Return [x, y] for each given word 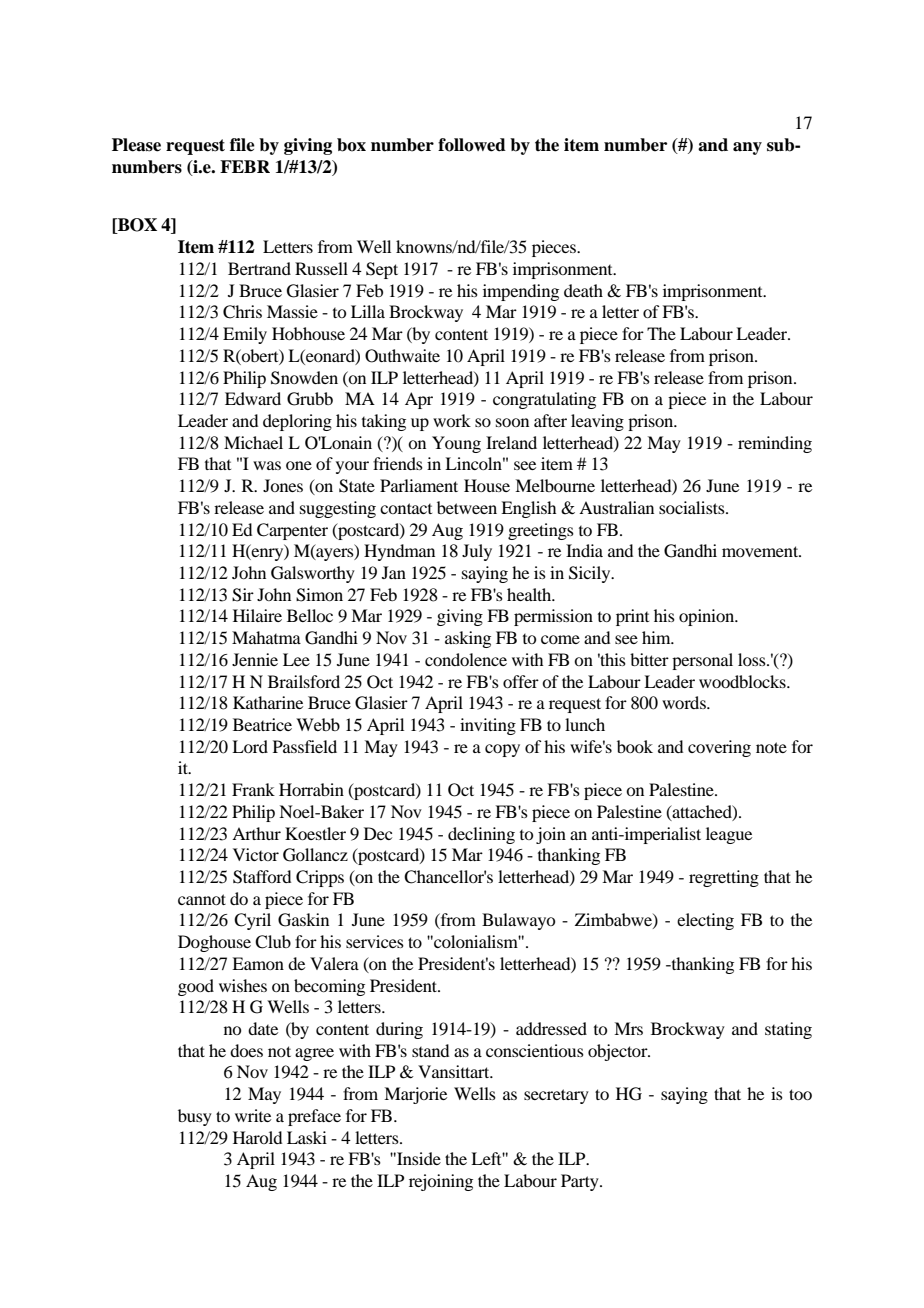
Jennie [255, 659]
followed [472, 145]
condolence [466, 659]
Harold [257, 1137]
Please [136, 145]
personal [702, 661]
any [747, 148]
